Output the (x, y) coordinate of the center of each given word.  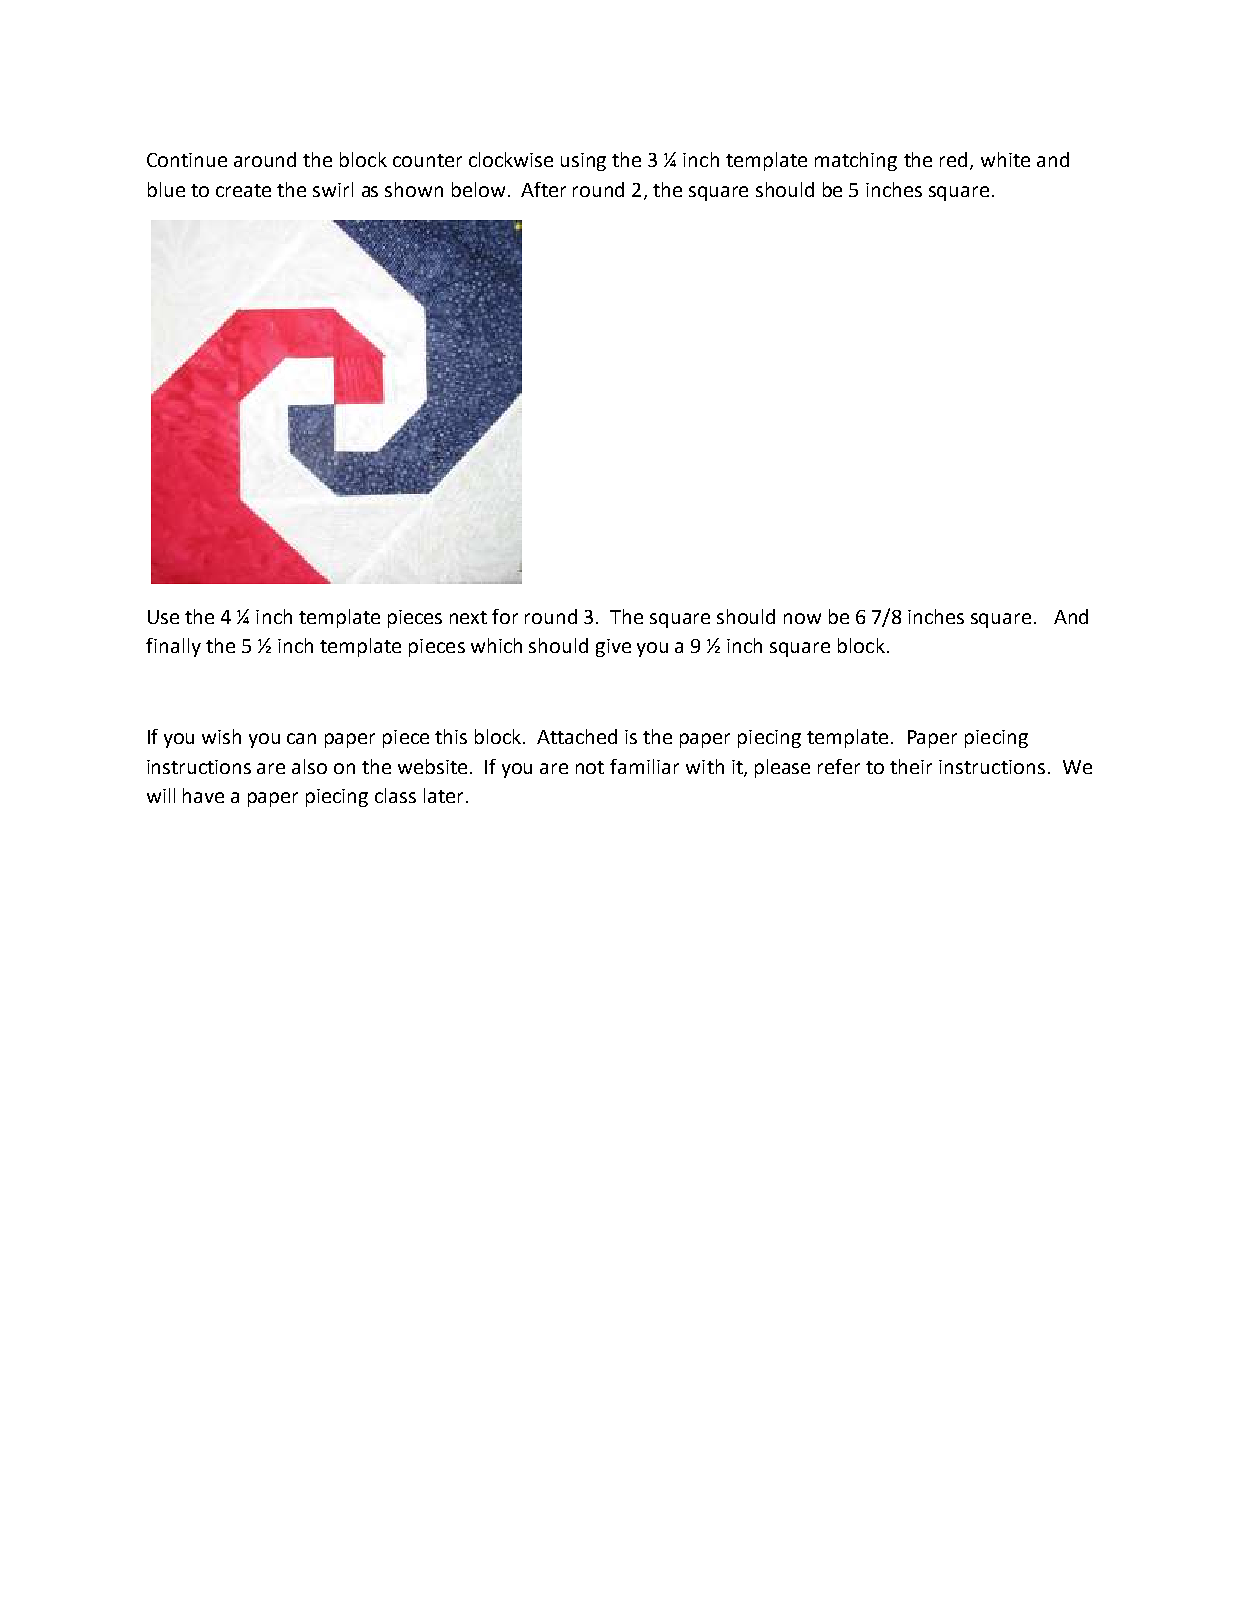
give (613, 648)
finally (173, 647)
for (505, 616)
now (802, 618)
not (590, 767)
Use (163, 617)
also (309, 766)
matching (856, 161)
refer (839, 766)
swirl (333, 189)
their (911, 766)
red (955, 161)
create (243, 190)
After (543, 189)
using (583, 162)
